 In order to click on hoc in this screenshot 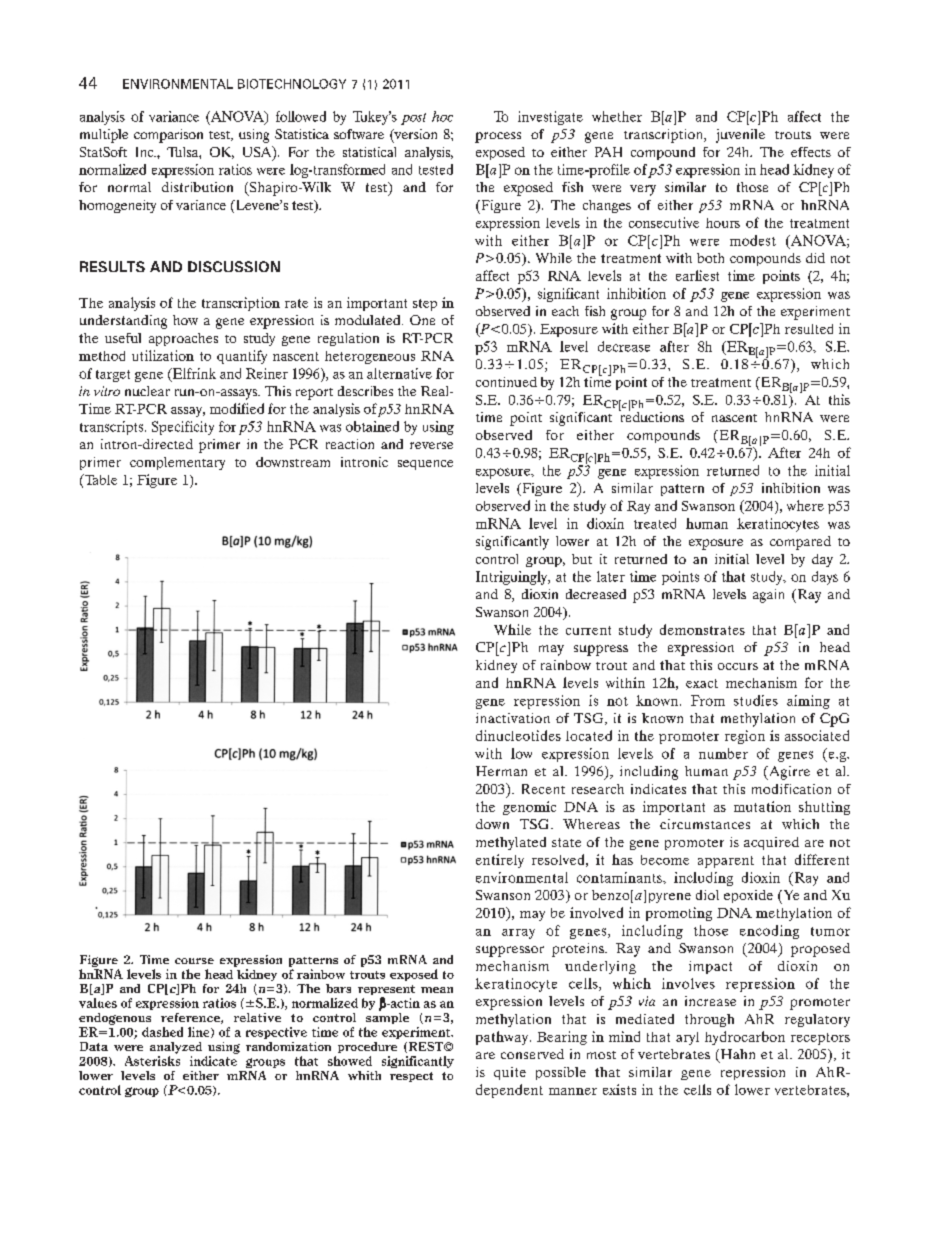, I will do `click(442, 116)`.
